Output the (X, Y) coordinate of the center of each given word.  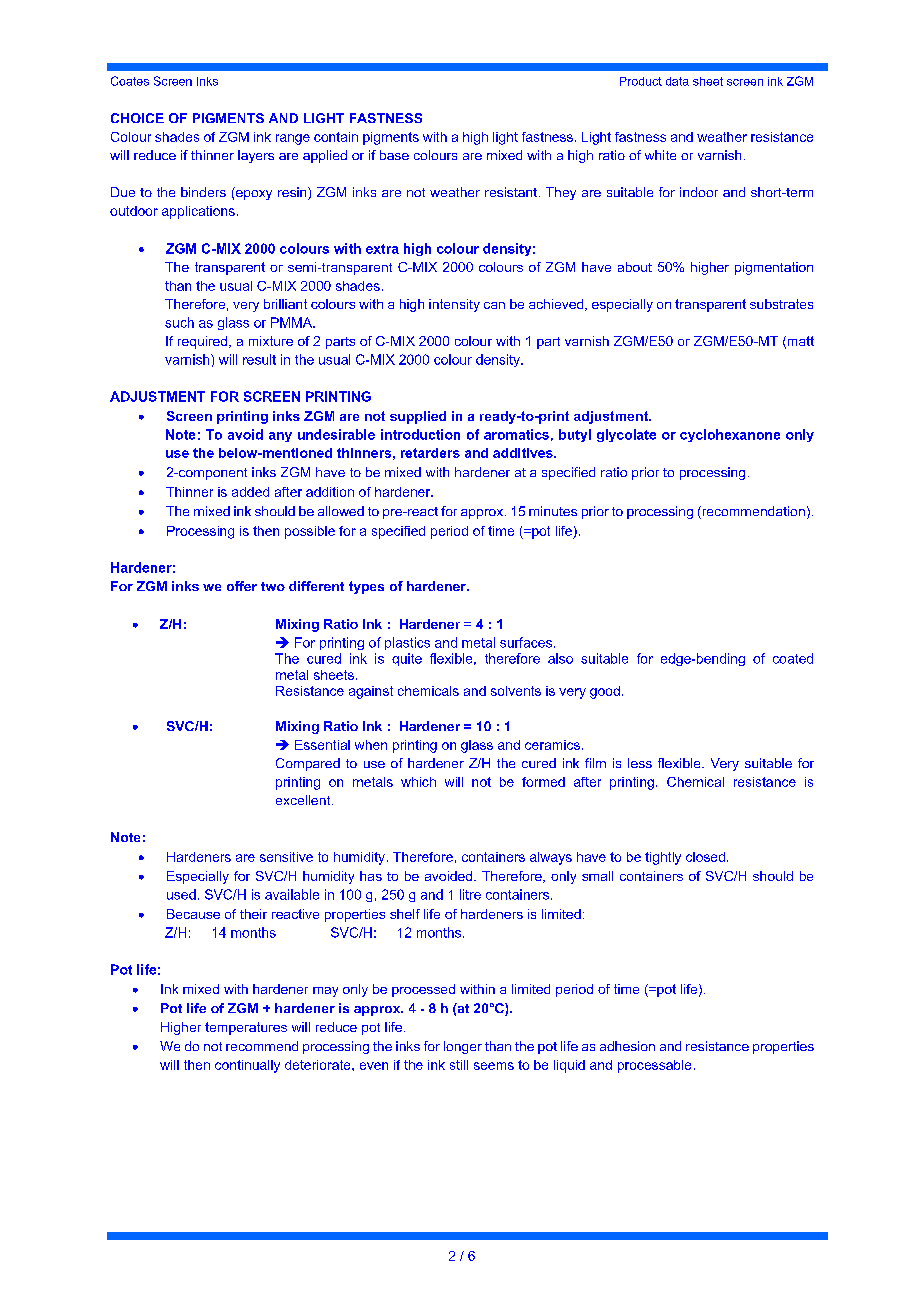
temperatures (246, 1028)
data (677, 81)
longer (463, 1047)
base (394, 155)
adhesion (627, 1046)
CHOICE (137, 118)
